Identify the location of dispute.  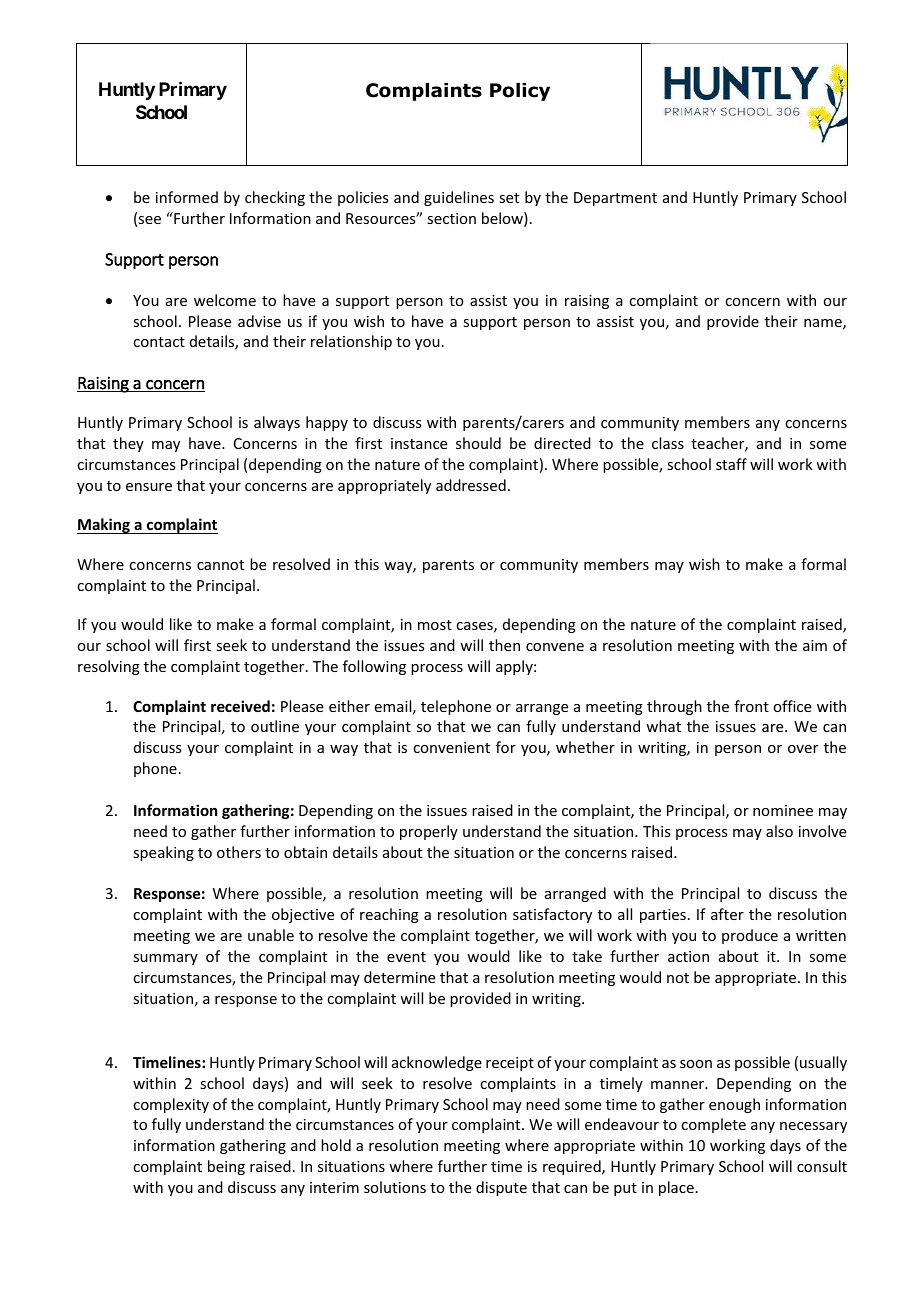
(501, 1188).
